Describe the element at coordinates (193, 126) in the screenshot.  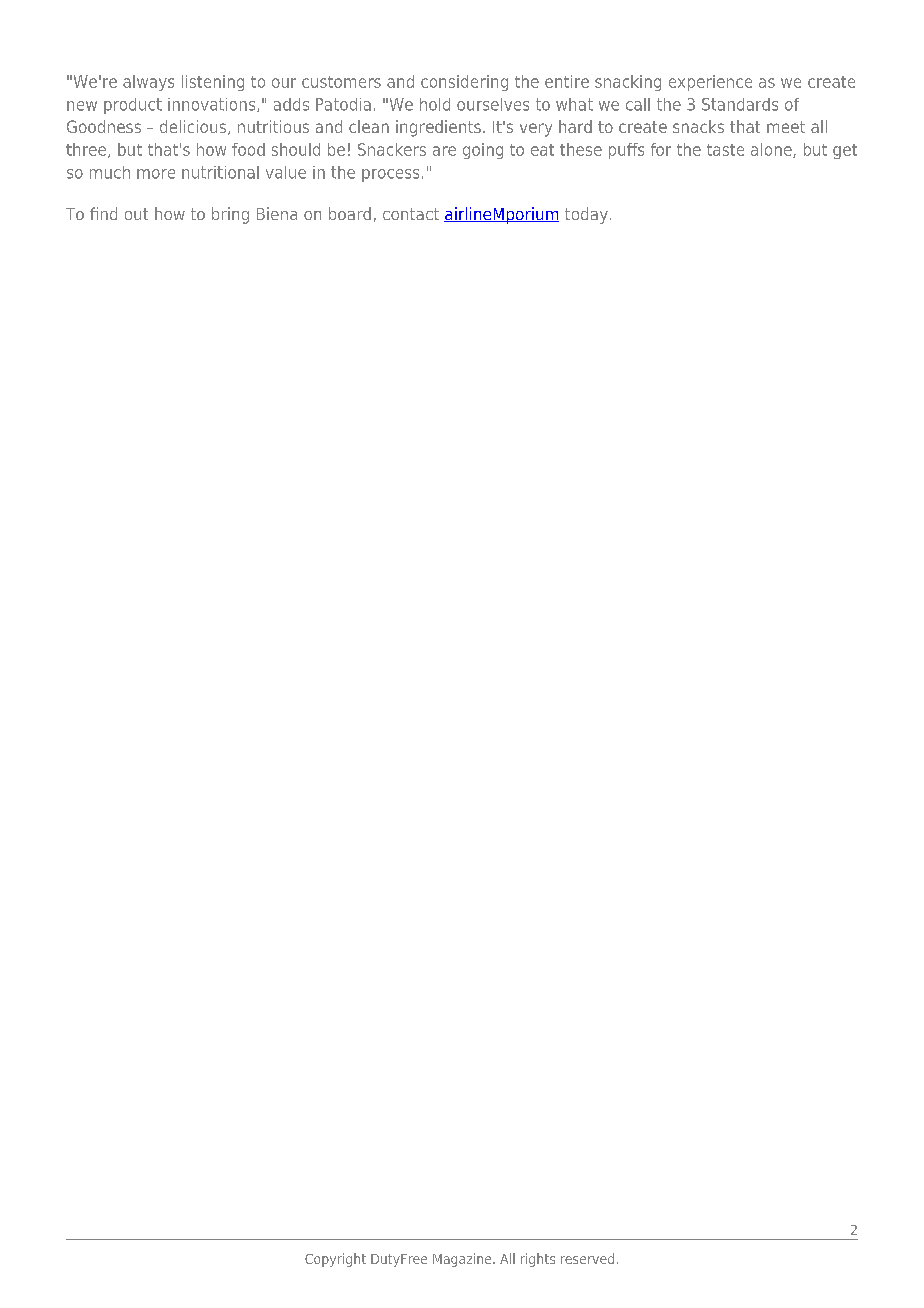
I see `delicious` at that location.
